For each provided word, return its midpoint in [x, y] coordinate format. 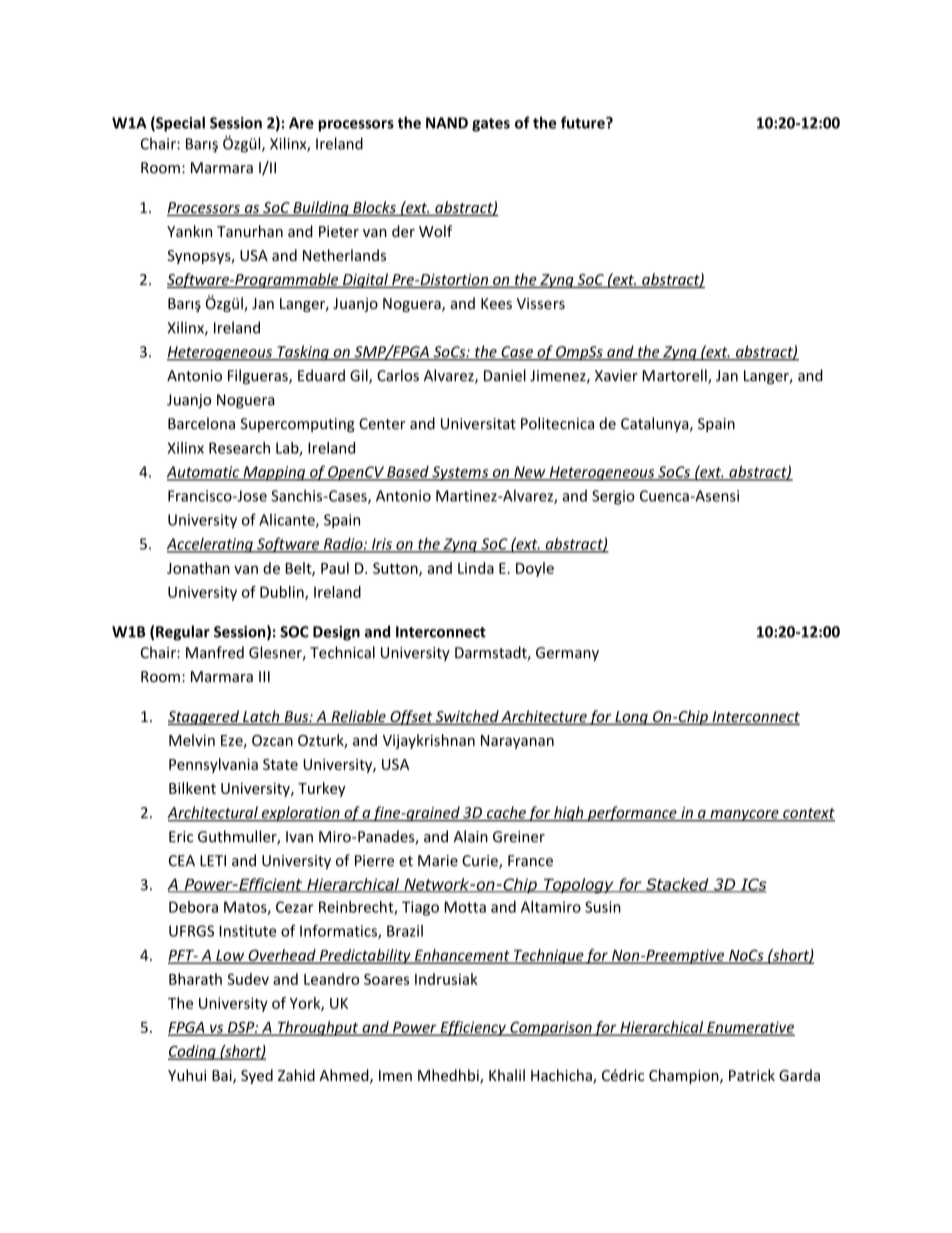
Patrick [752, 1075]
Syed [257, 1076]
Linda [476, 568]
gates [491, 125]
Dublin [283, 593]
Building [321, 208]
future [584, 122]
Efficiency [473, 1028]
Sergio [613, 497]
